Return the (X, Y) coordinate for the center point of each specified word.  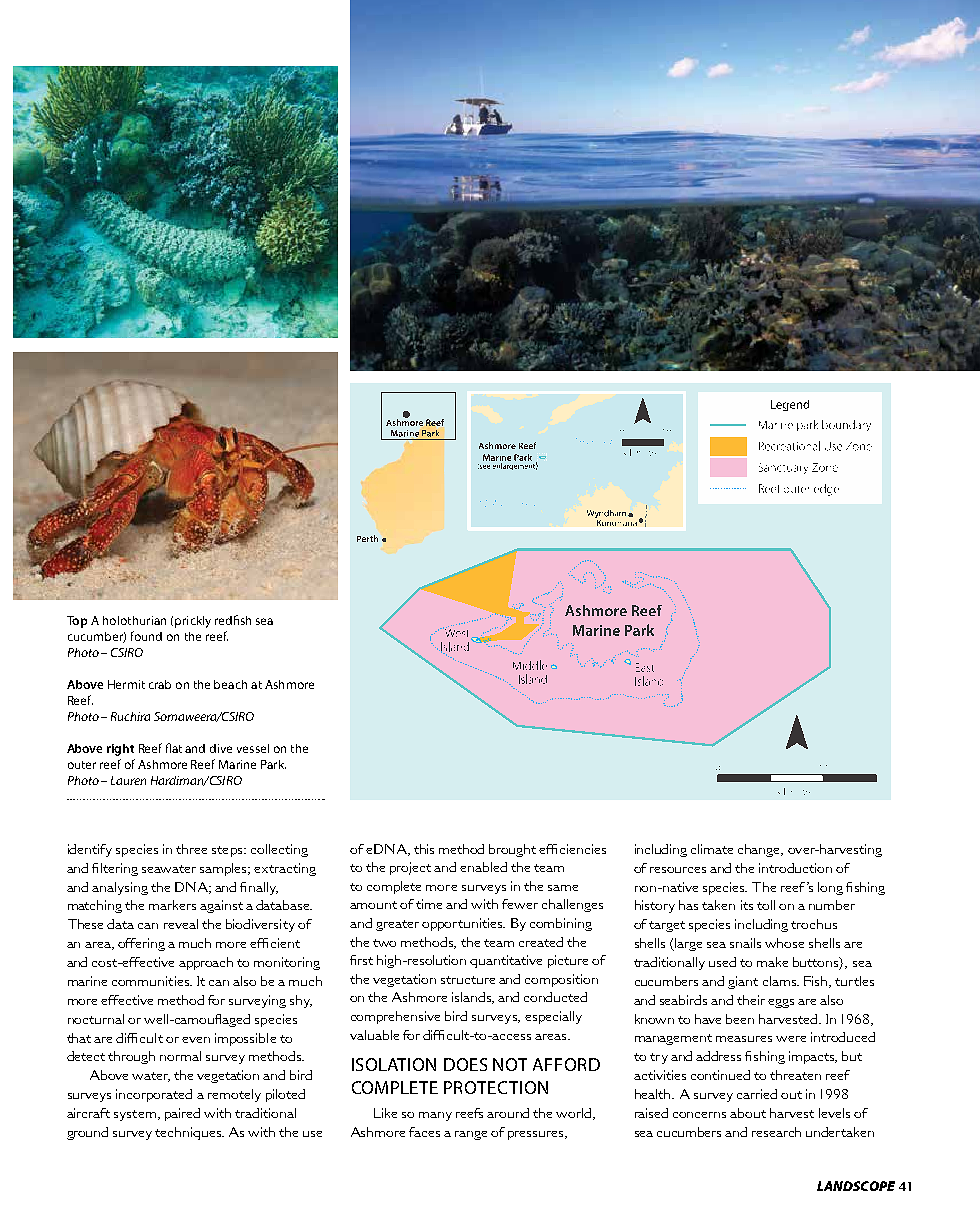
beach (230, 684)
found (146, 636)
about (748, 1113)
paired (182, 1114)
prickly (193, 622)
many (435, 1116)
